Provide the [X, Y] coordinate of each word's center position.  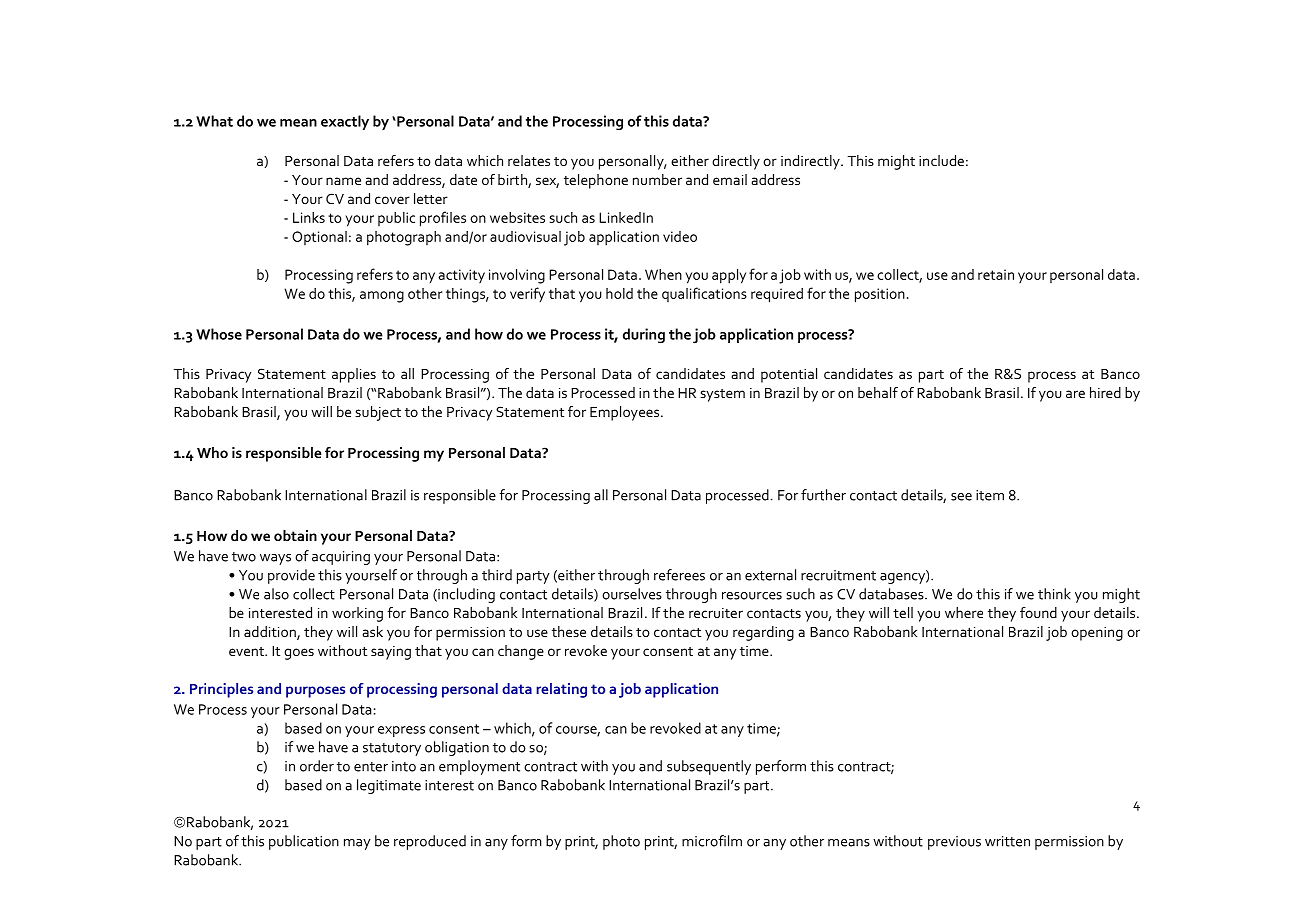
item [990, 495]
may [357, 844]
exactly [345, 122]
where [964, 612]
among [382, 297]
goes [299, 654]
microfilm [712, 841]
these [569, 631]
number [657, 179]
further [823, 495]
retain [996, 274]
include [941, 160]
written [1007, 841]
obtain [295, 535]
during [644, 335]
